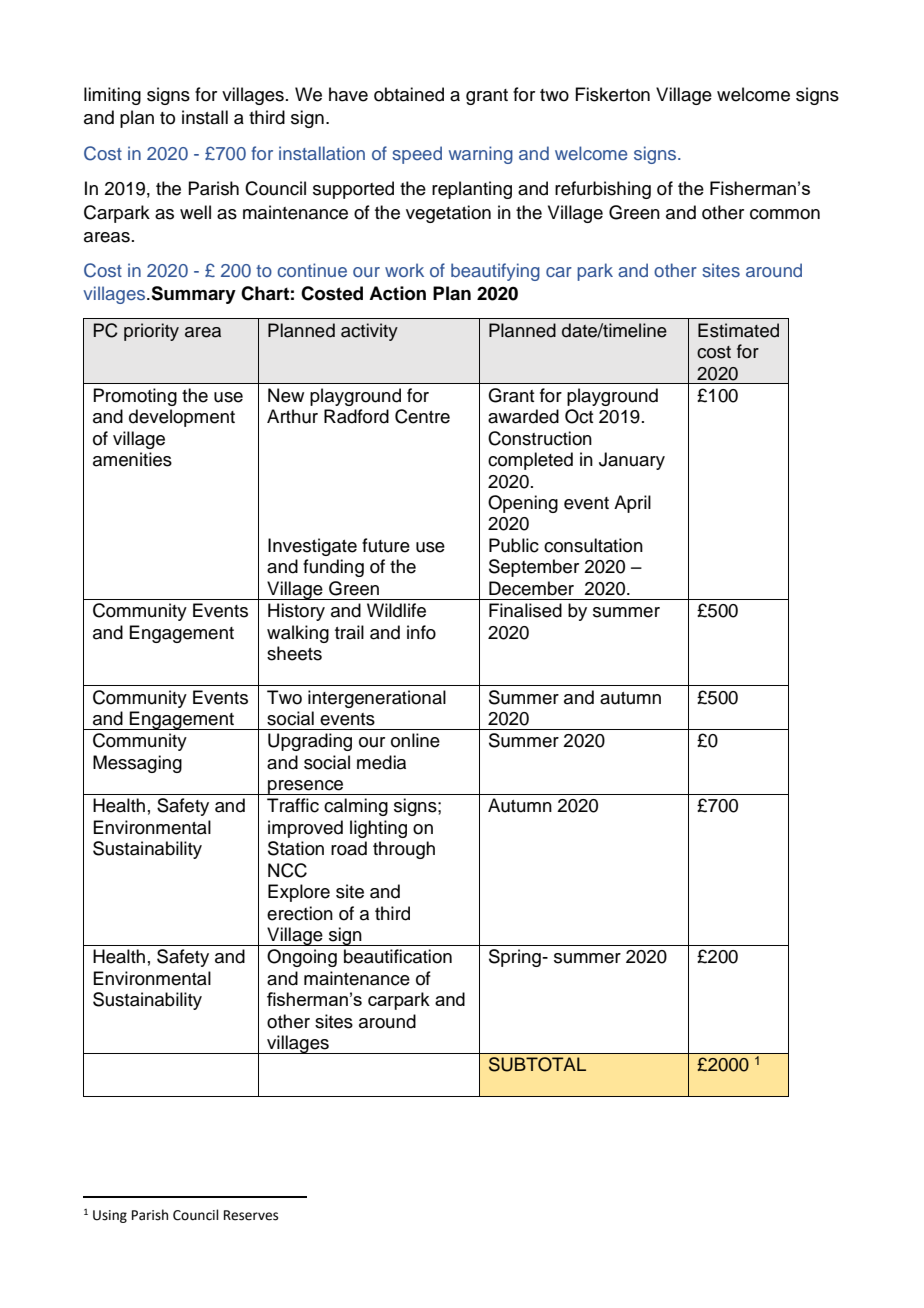  What do you see at coordinates (294, 653) in the page?
I see `sheets` at bounding box center [294, 653].
